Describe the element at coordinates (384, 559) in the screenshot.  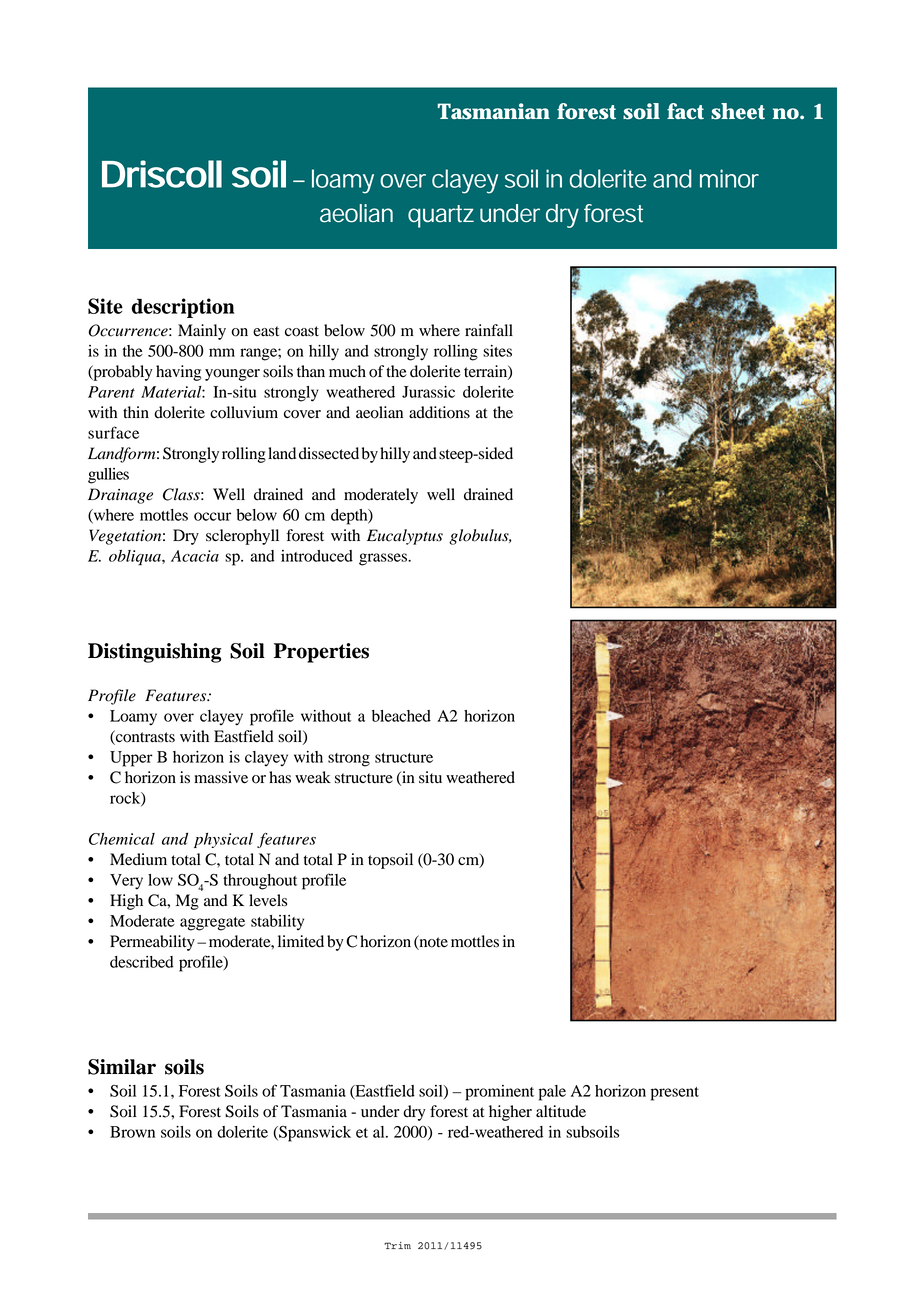
I see `grasses` at that location.
